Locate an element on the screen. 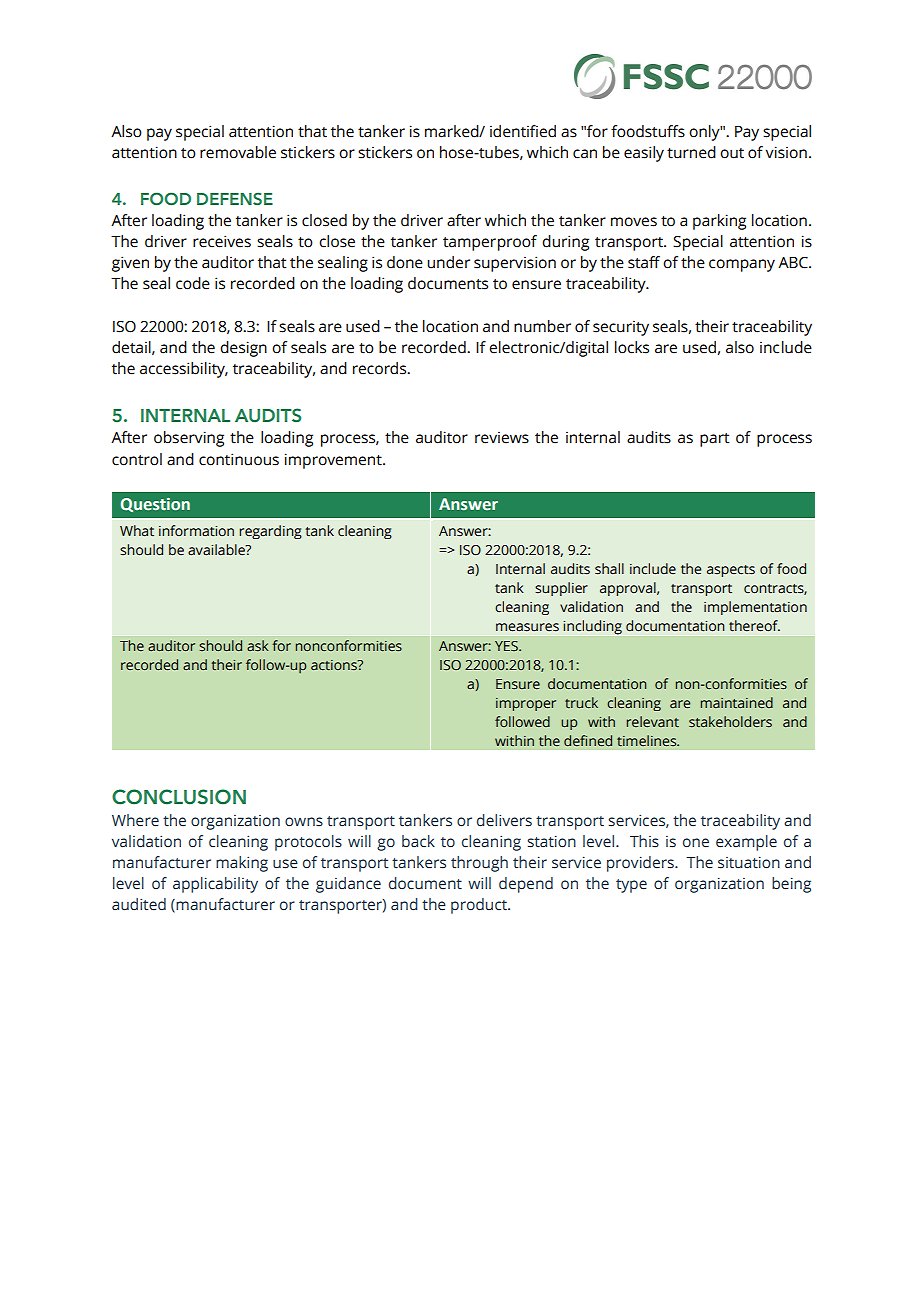 This screenshot has height=1308, width=924. out is located at coordinates (732, 153).
